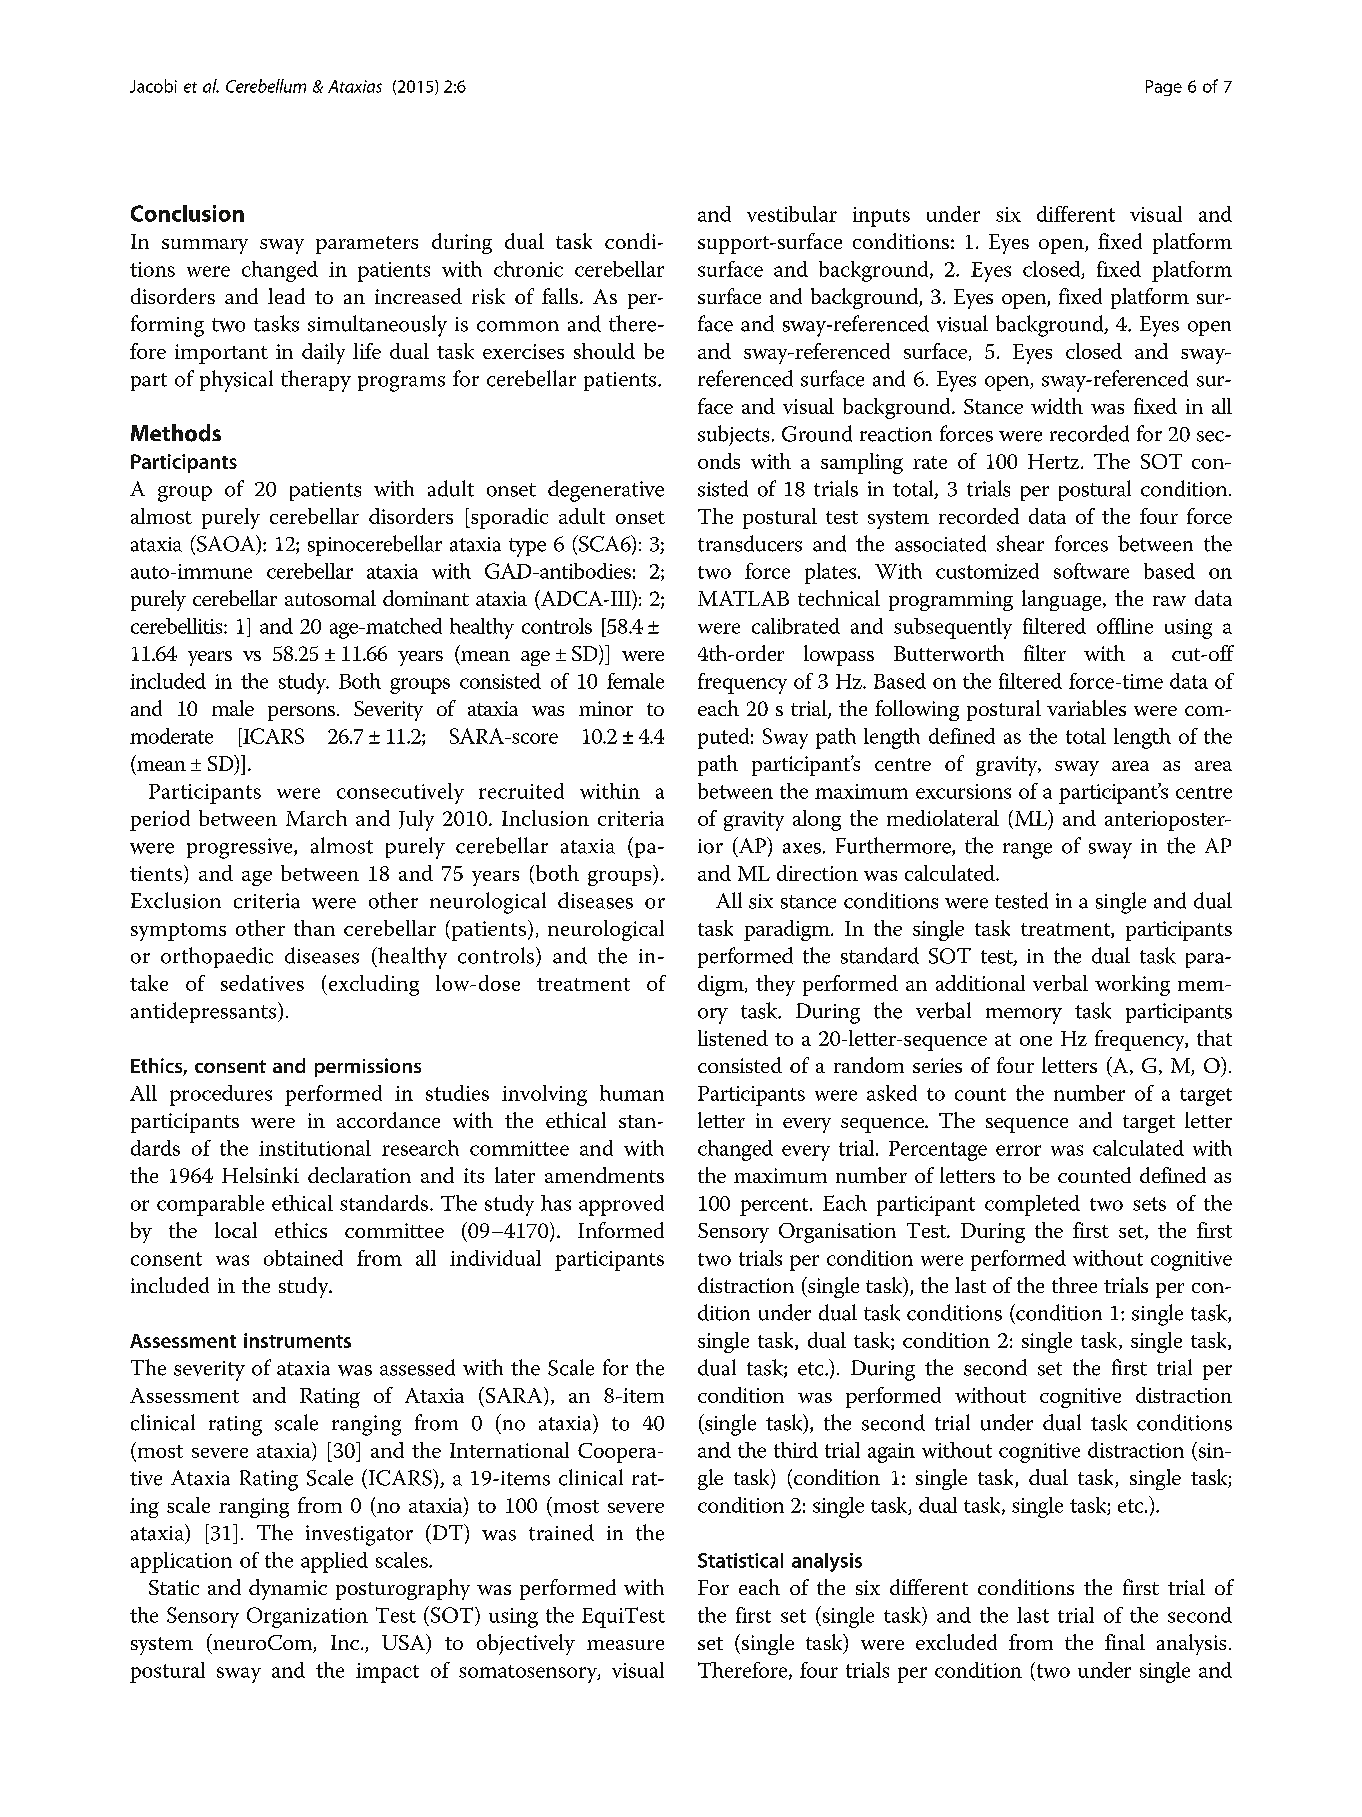  I want to click on Page, so click(1164, 88).
